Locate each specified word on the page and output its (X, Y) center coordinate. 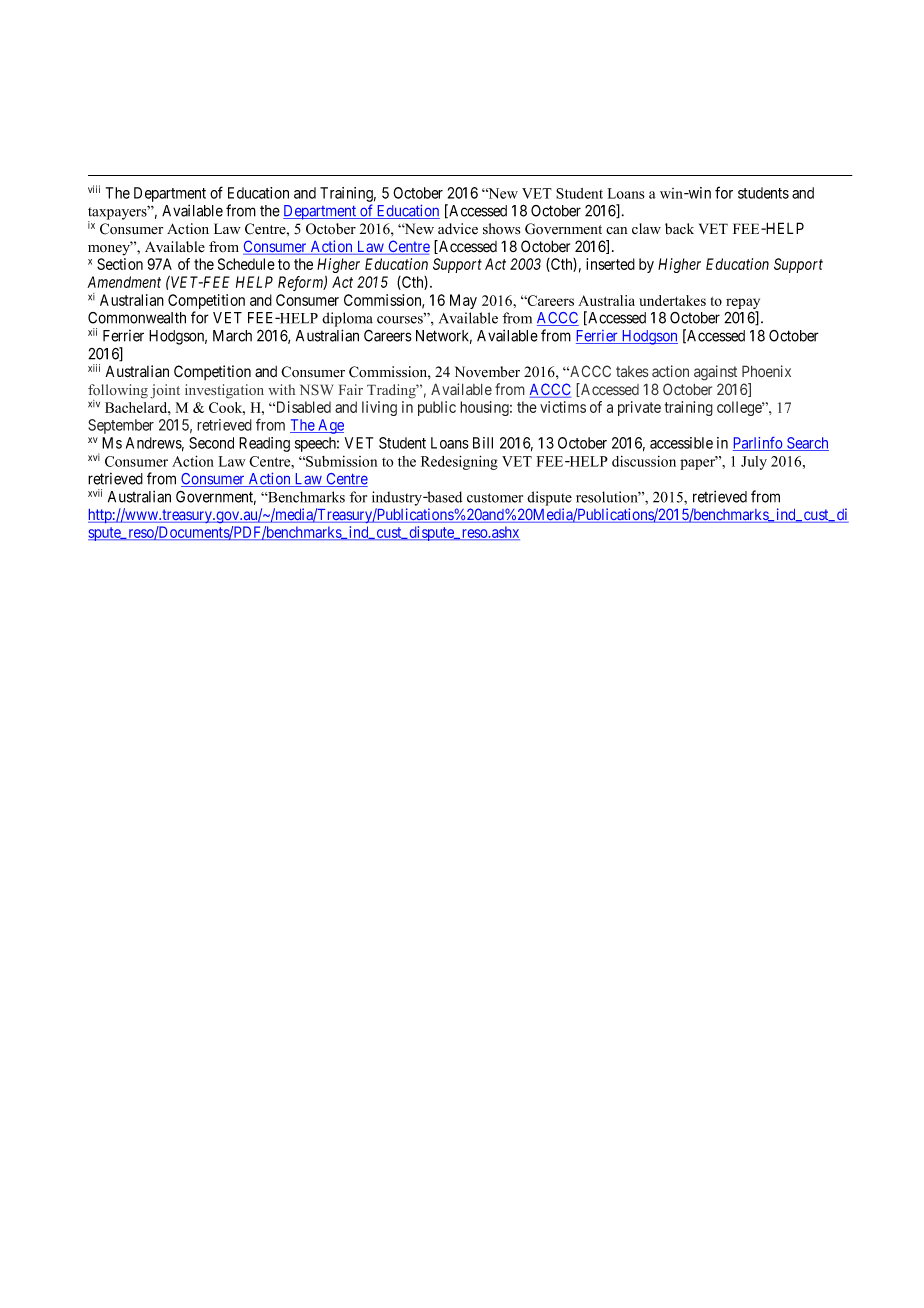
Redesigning (459, 462)
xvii (95, 493)
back (679, 229)
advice (458, 228)
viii (94, 189)
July (754, 463)
